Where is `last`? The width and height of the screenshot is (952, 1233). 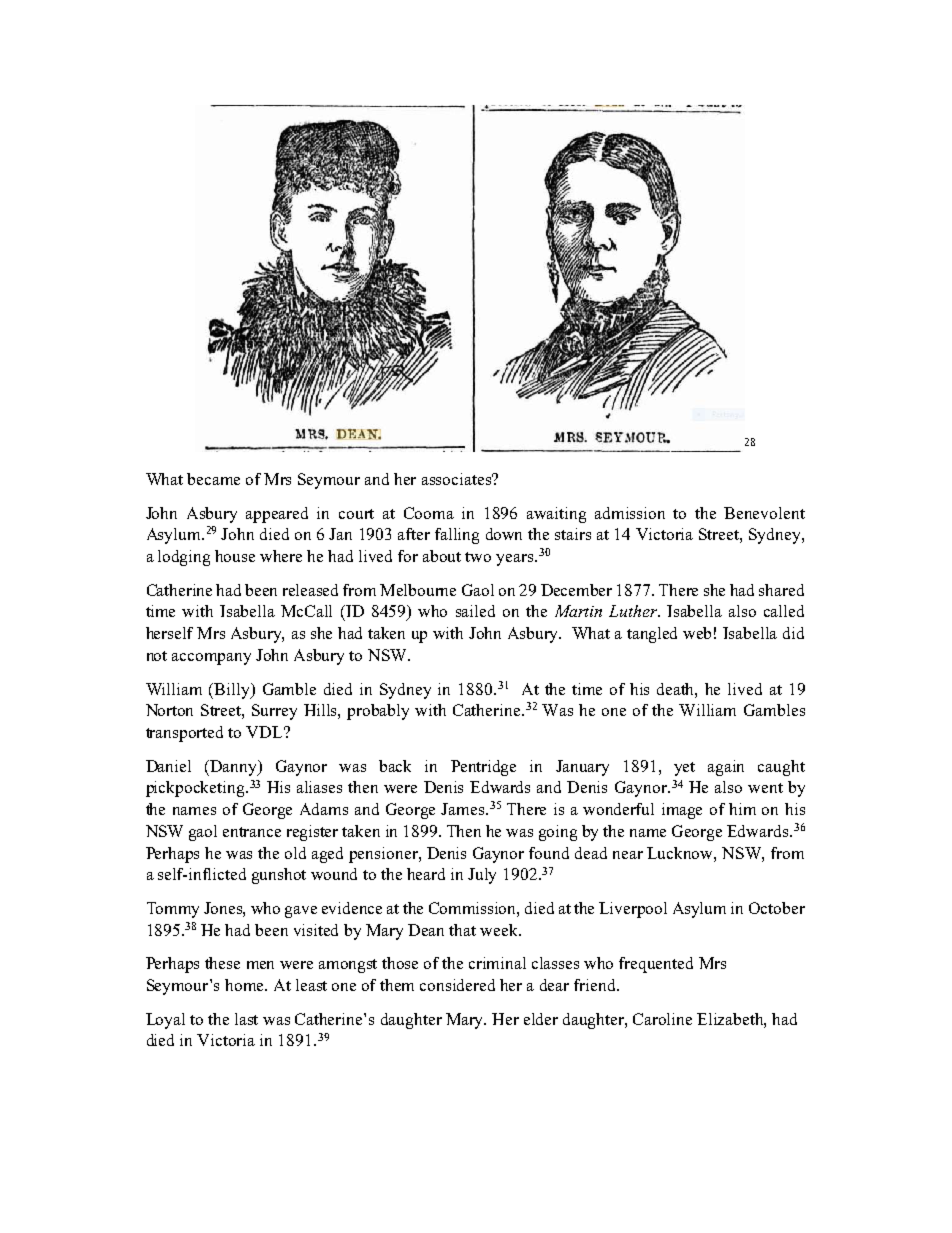
last is located at coordinates (246, 1019).
